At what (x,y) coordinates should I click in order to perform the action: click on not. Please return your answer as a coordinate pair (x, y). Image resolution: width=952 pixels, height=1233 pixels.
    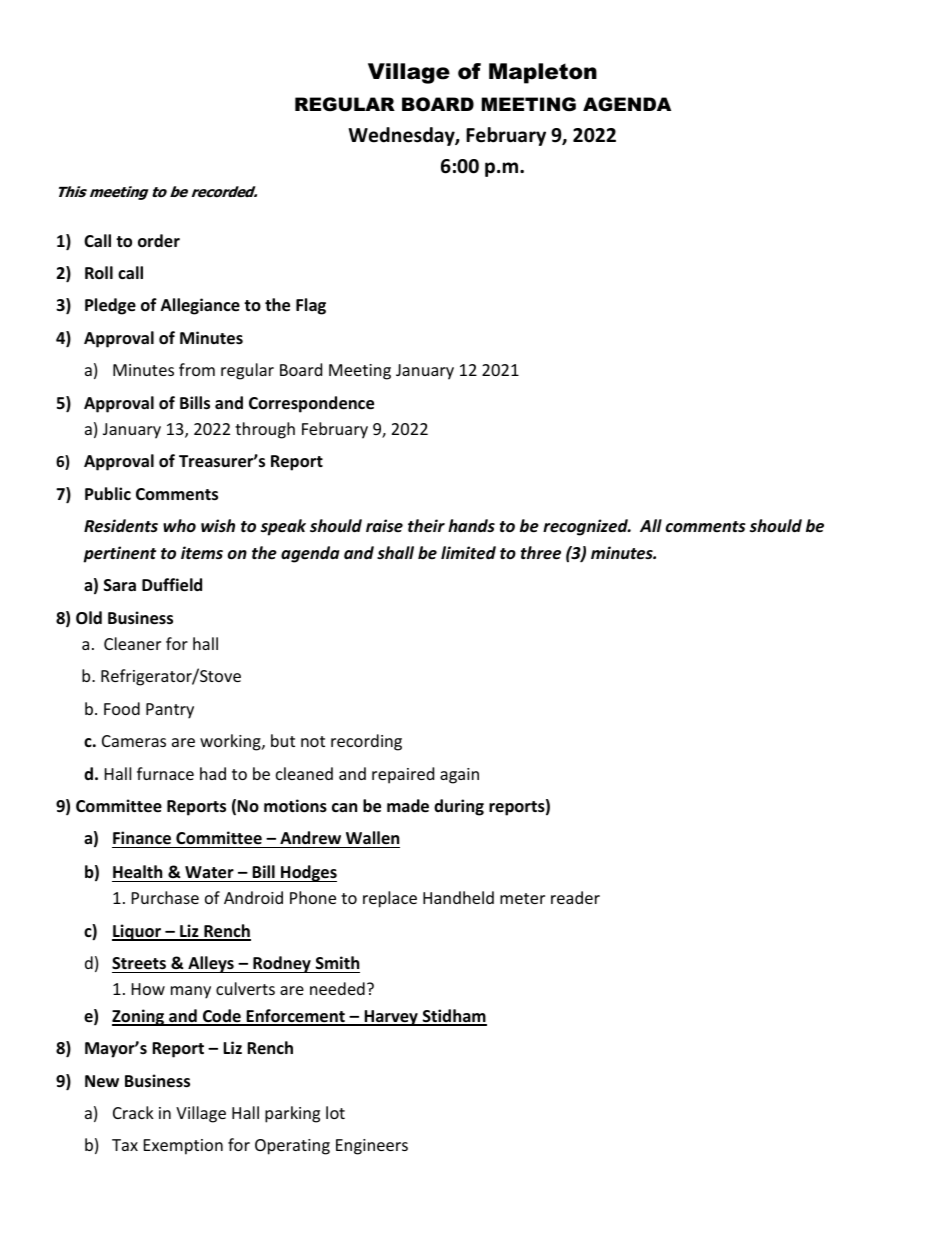
    Looking at the image, I should click on (313, 741).
